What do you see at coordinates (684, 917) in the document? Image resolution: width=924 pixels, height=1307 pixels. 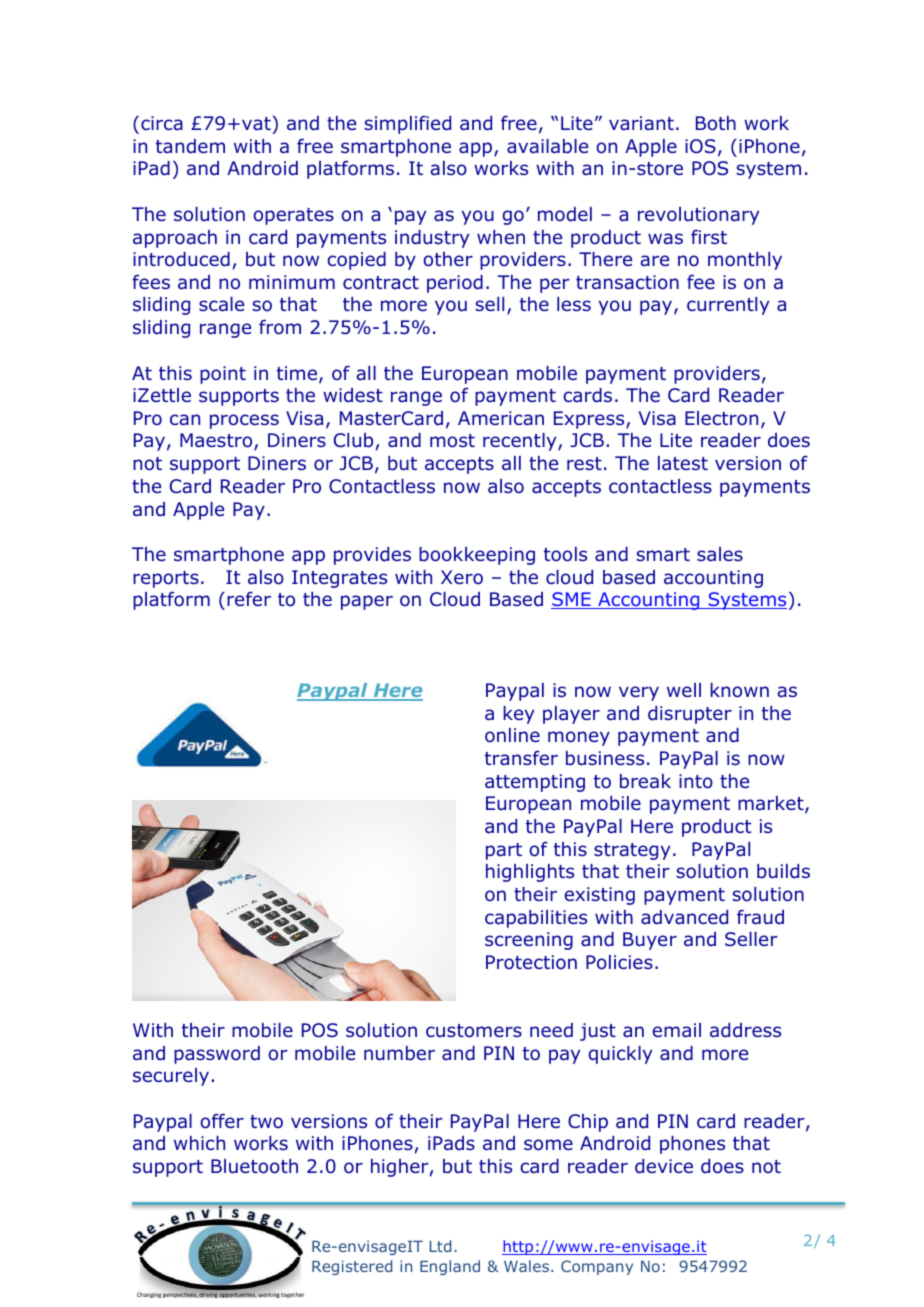 I see `advanced` at bounding box center [684, 917].
